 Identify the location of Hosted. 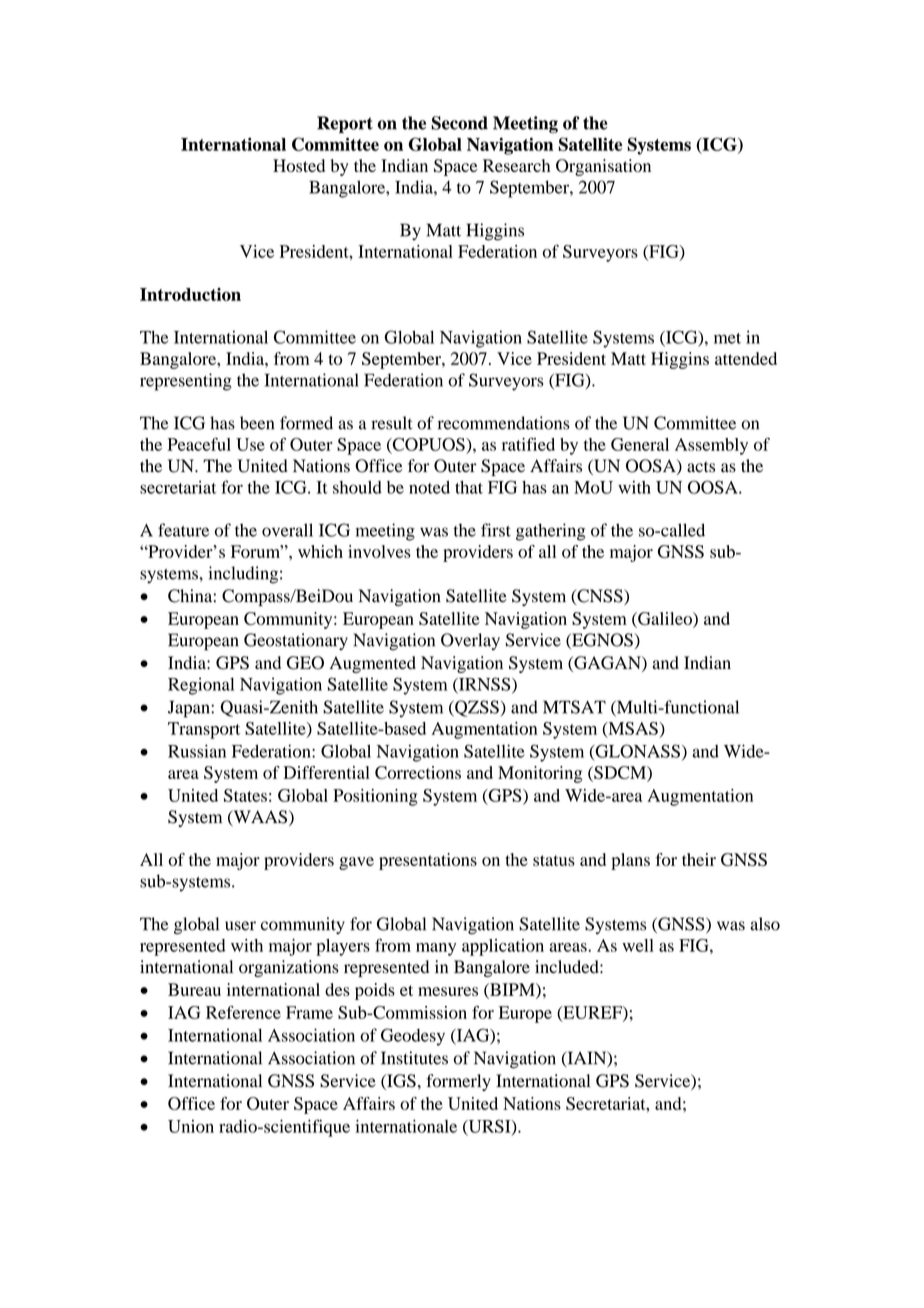
(299, 165).
